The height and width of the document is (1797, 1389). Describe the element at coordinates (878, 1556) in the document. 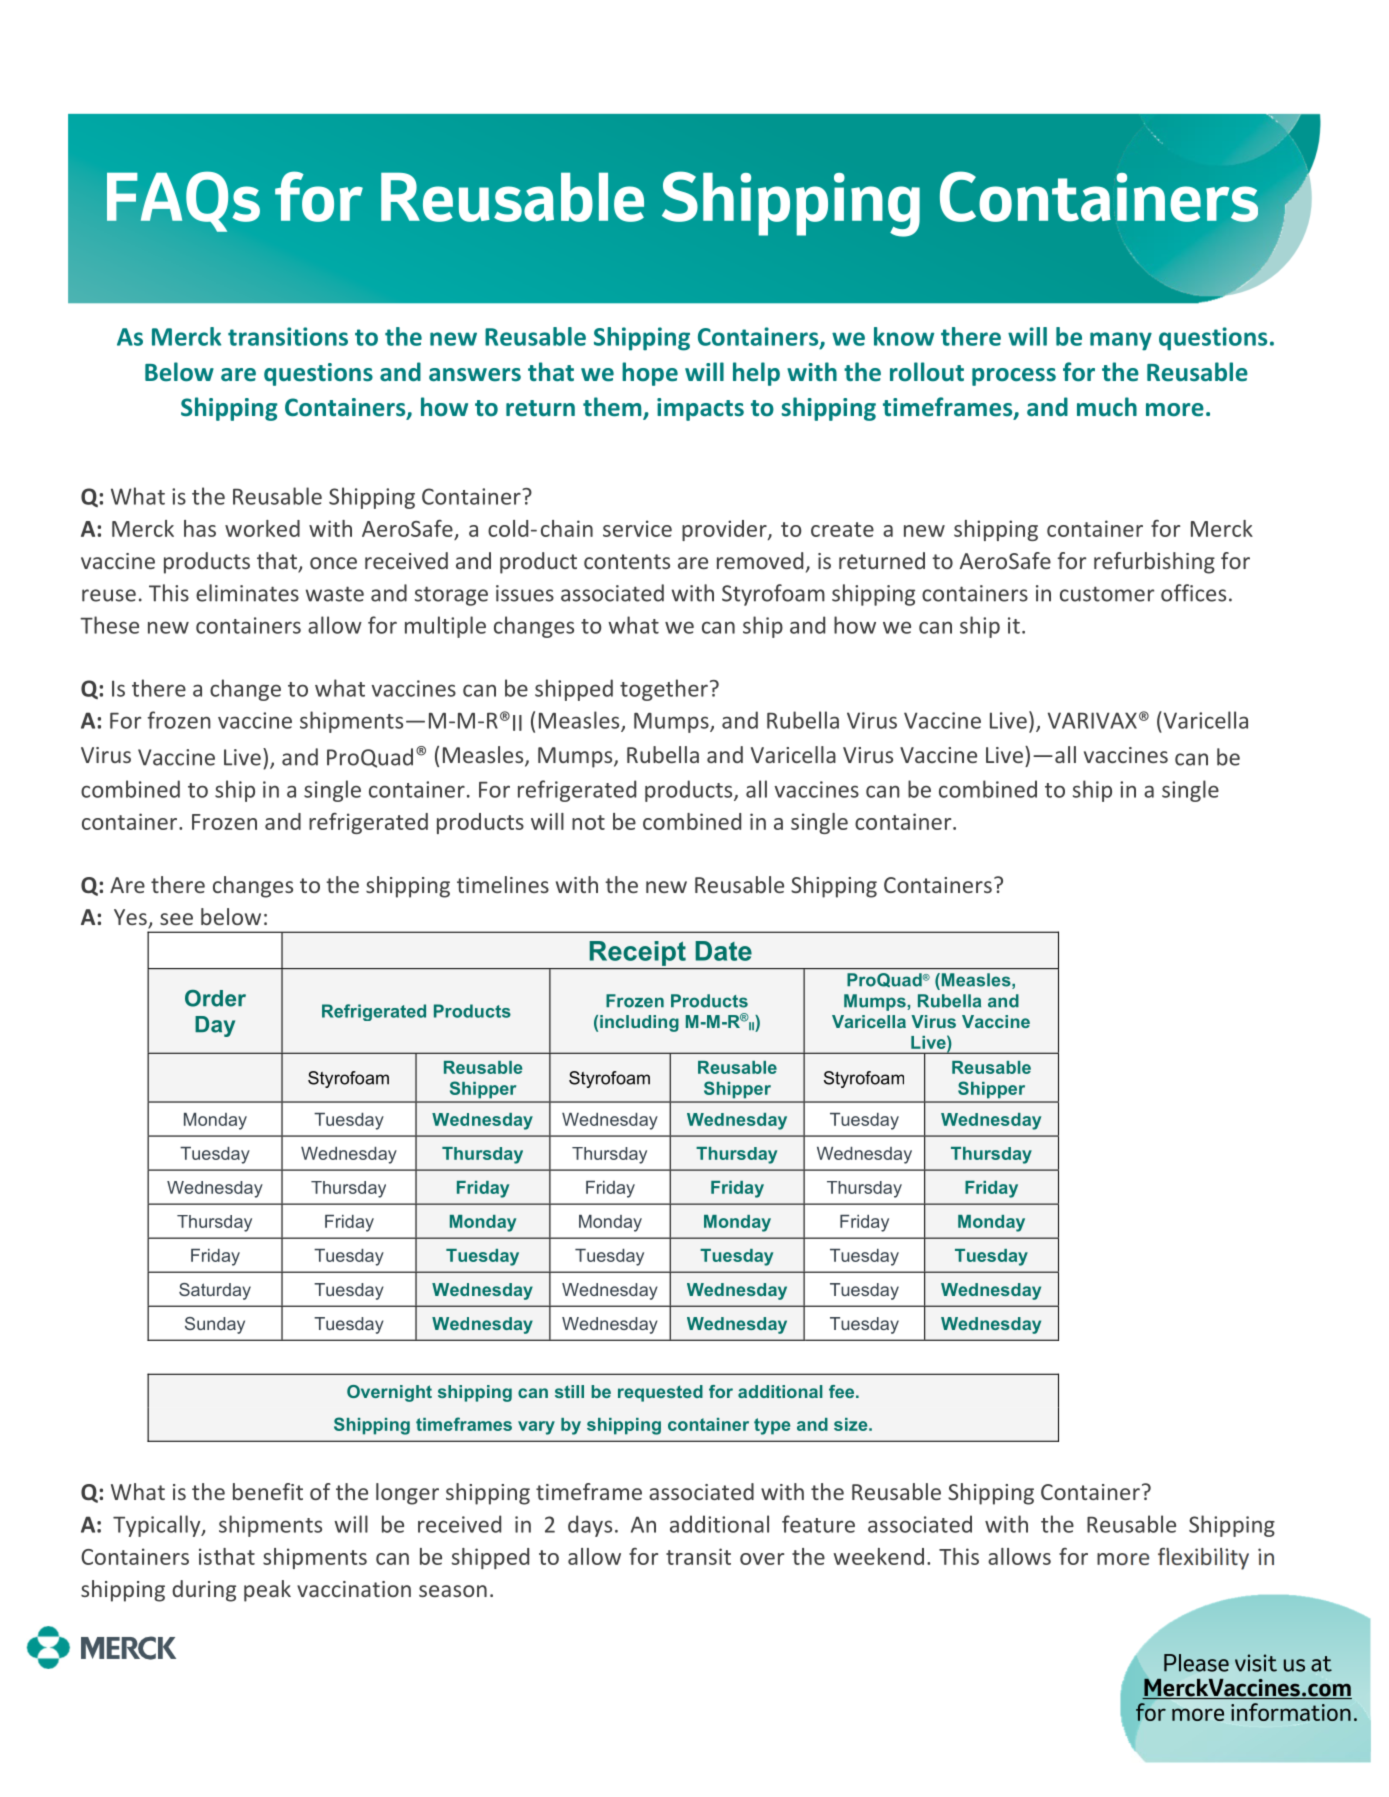

I see `weekend` at that location.
